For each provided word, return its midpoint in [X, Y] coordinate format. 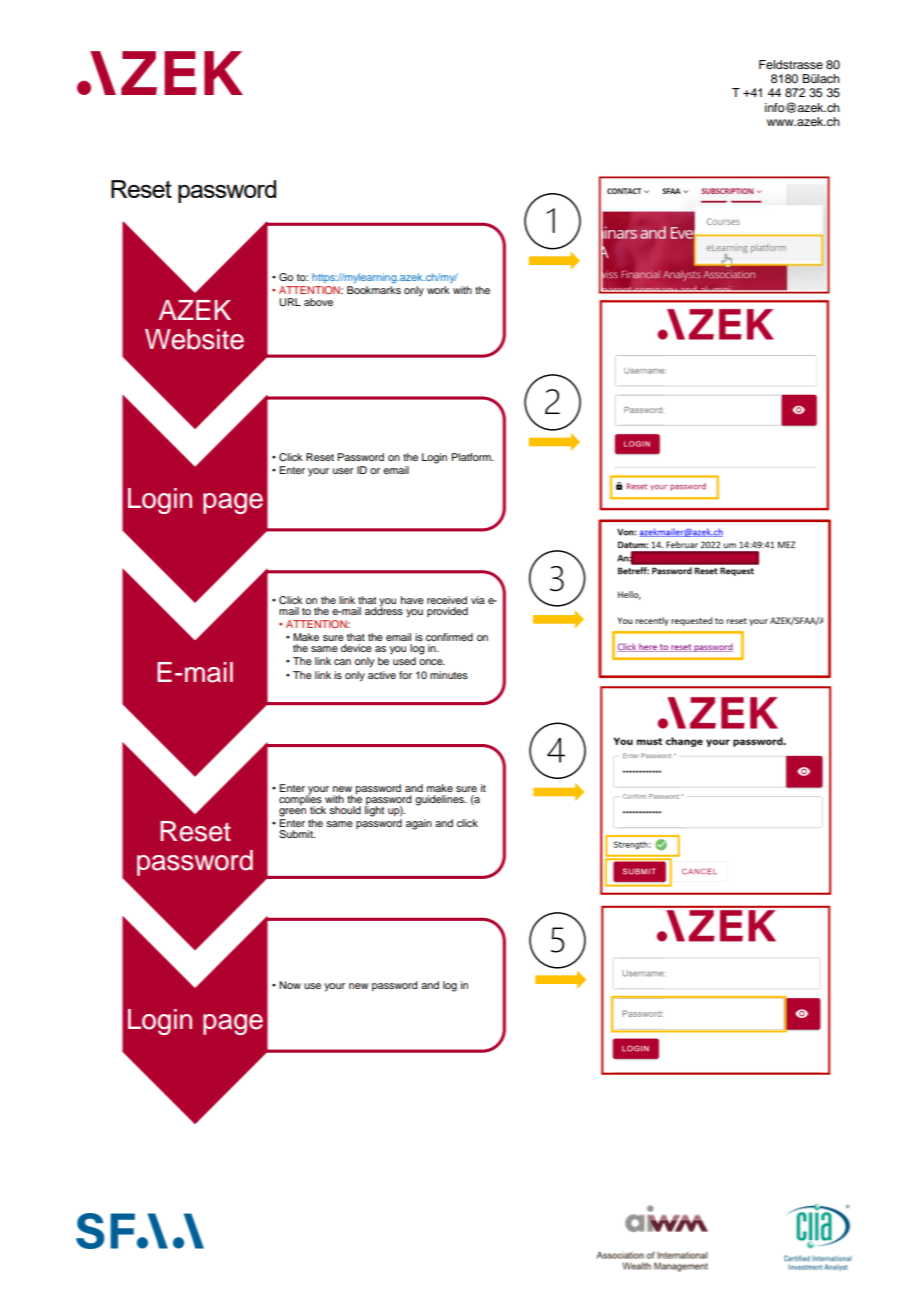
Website [194, 339]
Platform [472, 457]
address [384, 610]
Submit [297, 834]
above [318, 302]
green [292, 812]
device [356, 648]
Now [290, 985]
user [343, 471]
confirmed [449, 637]
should [345, 810]
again [419, 824]
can [342, 662]
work [438, 290]
